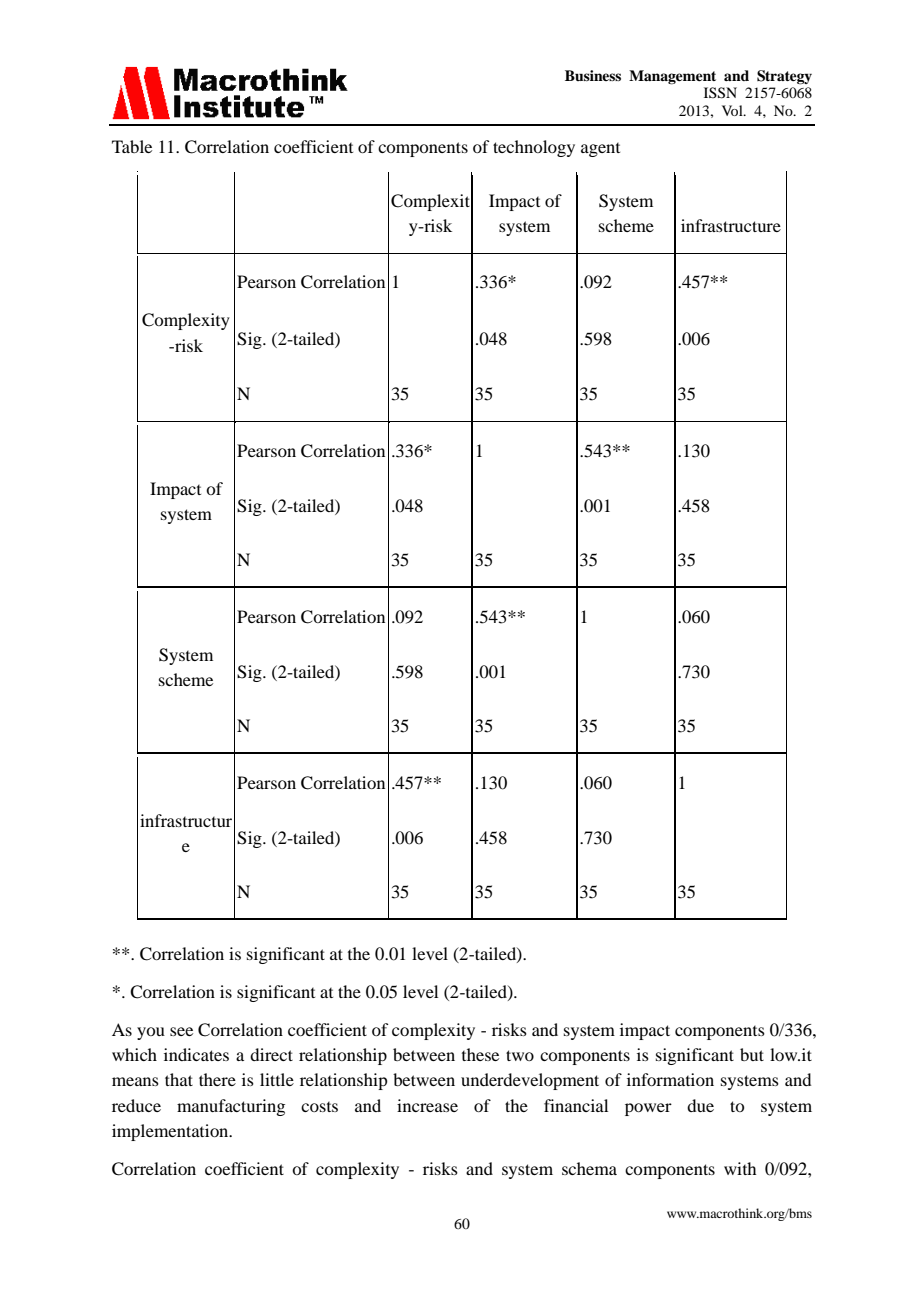  I want to click on Management, so click(672, 77).
